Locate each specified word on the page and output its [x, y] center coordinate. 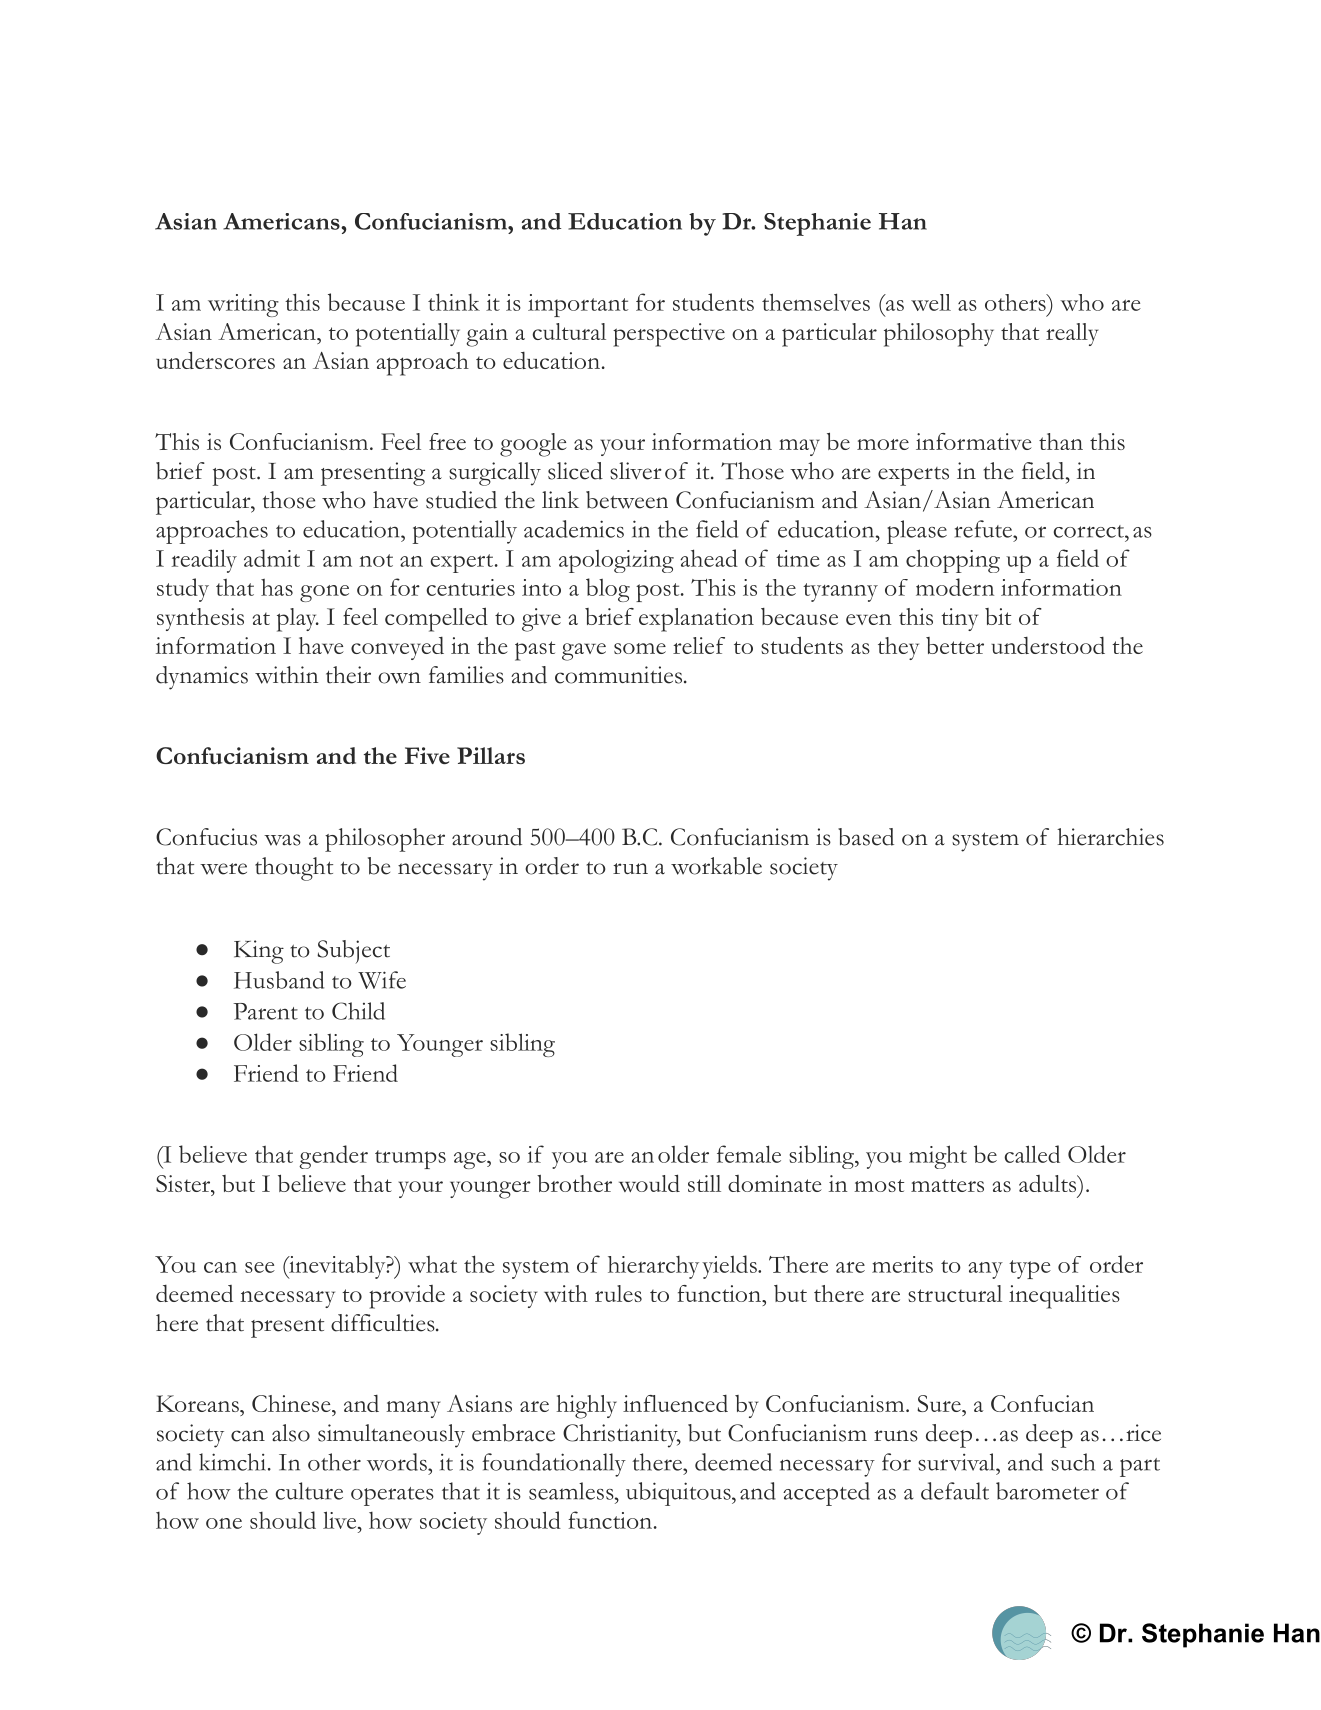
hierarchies [1110, 837]
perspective [669, 335]
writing [243, 305]
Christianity [621, 1436]
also [291, 1433]
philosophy [939, 335]
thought [294, 869]
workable [716, 866]
